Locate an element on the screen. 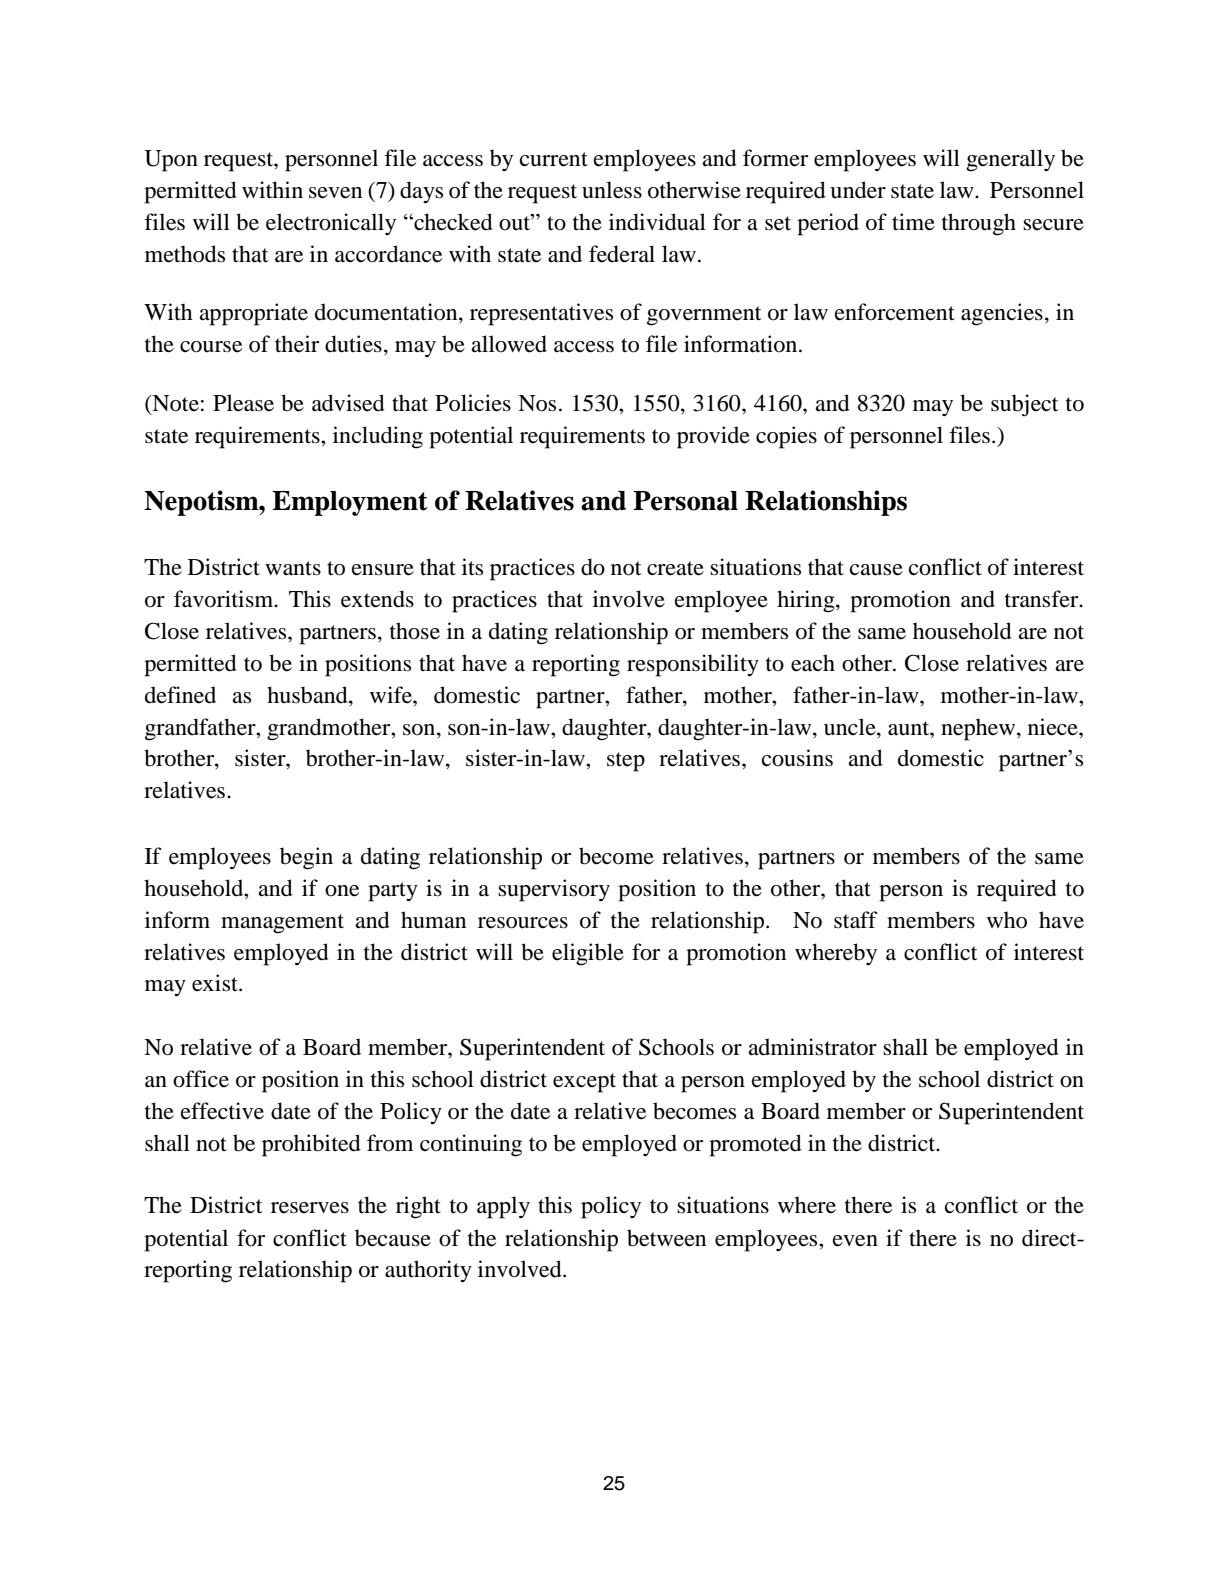 This screenshot has height=1590, width=1229. exist is located at coordinates (216, 983).
